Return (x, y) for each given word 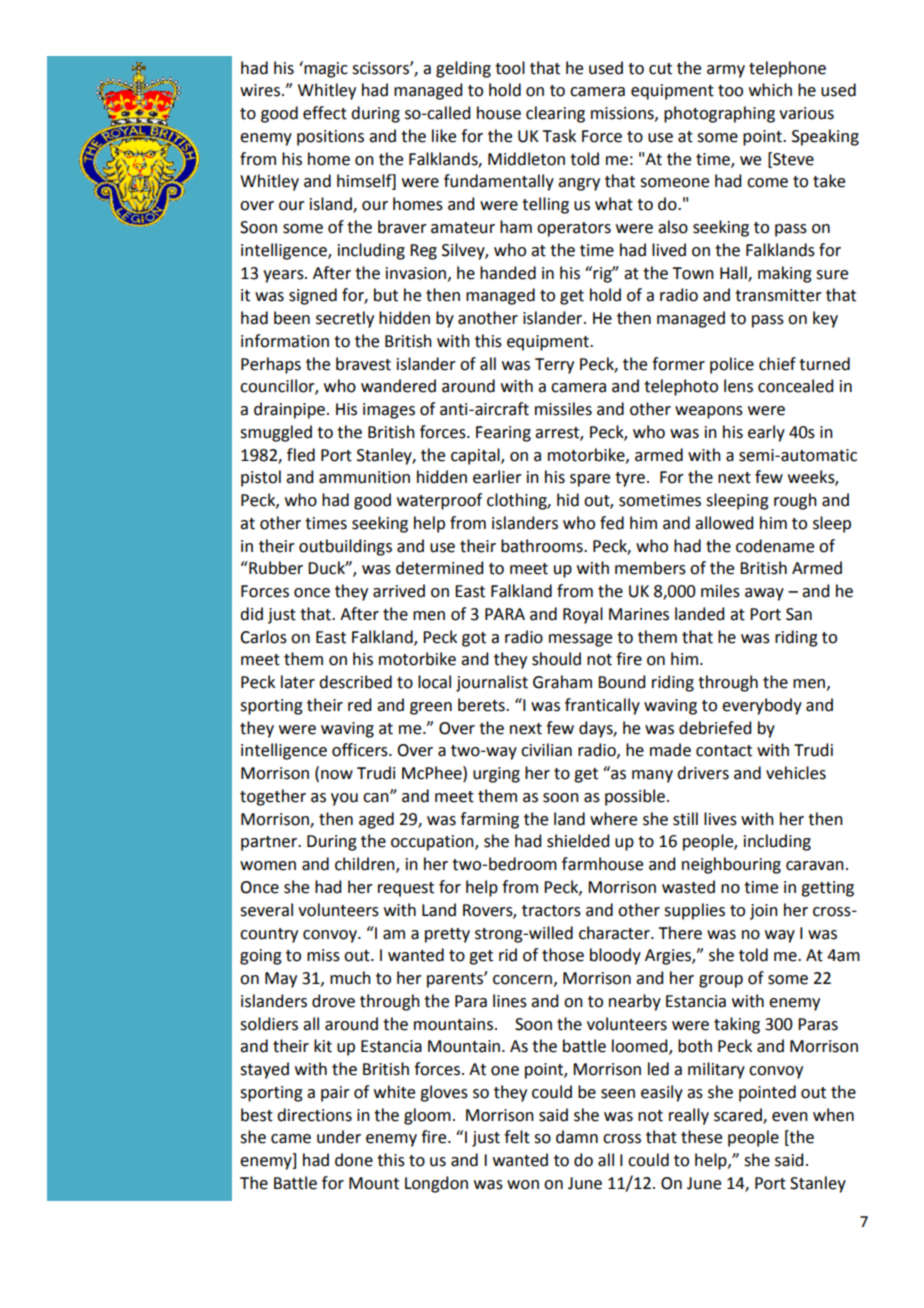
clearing (555, 114)
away (764, 594)
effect (325, 113)
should (556, 659)
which (770, 90)
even (790, 1117)
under (339, 1137)
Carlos (263, 637)
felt (517, 1137)
